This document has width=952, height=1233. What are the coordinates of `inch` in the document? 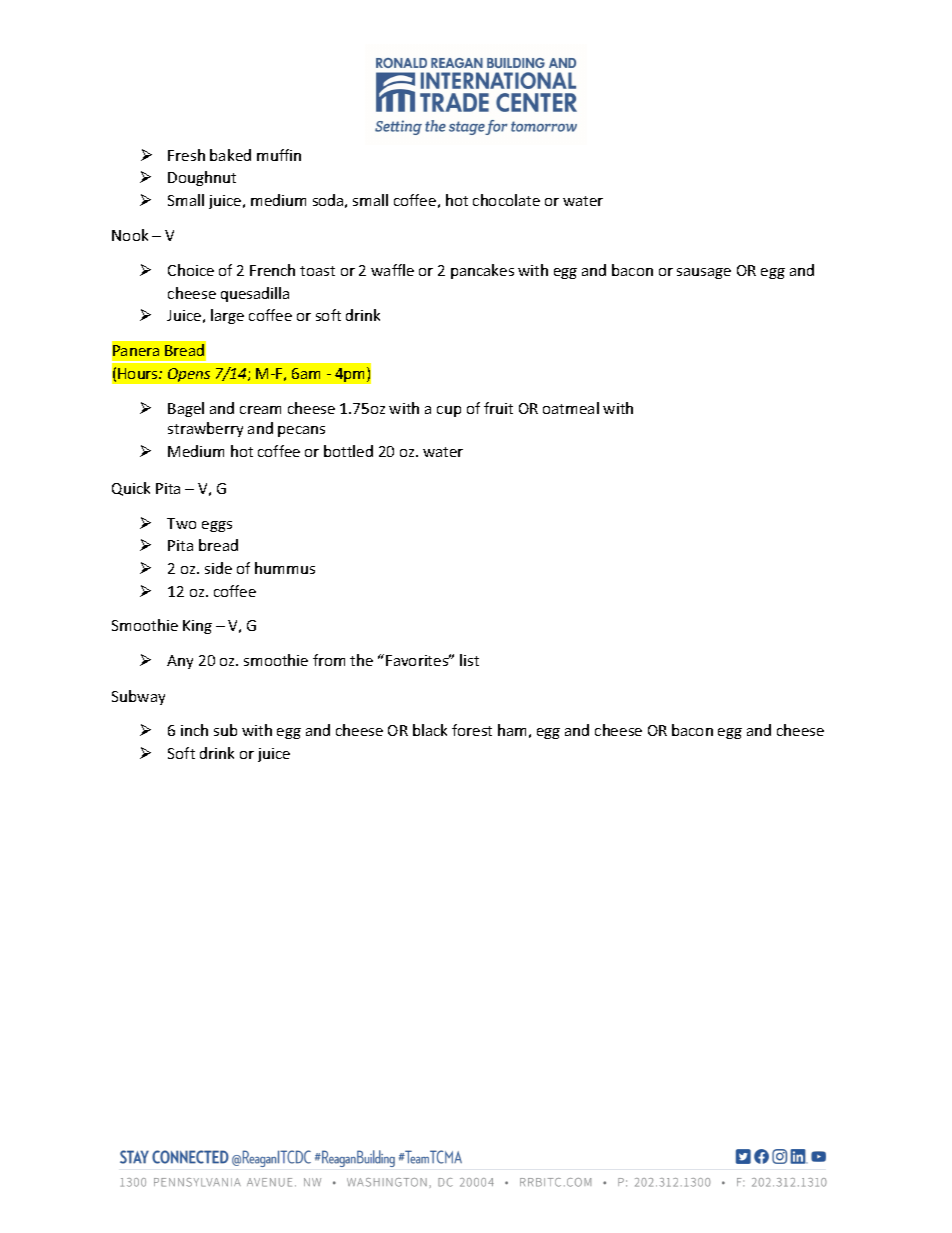 It's located at (194, 730).
